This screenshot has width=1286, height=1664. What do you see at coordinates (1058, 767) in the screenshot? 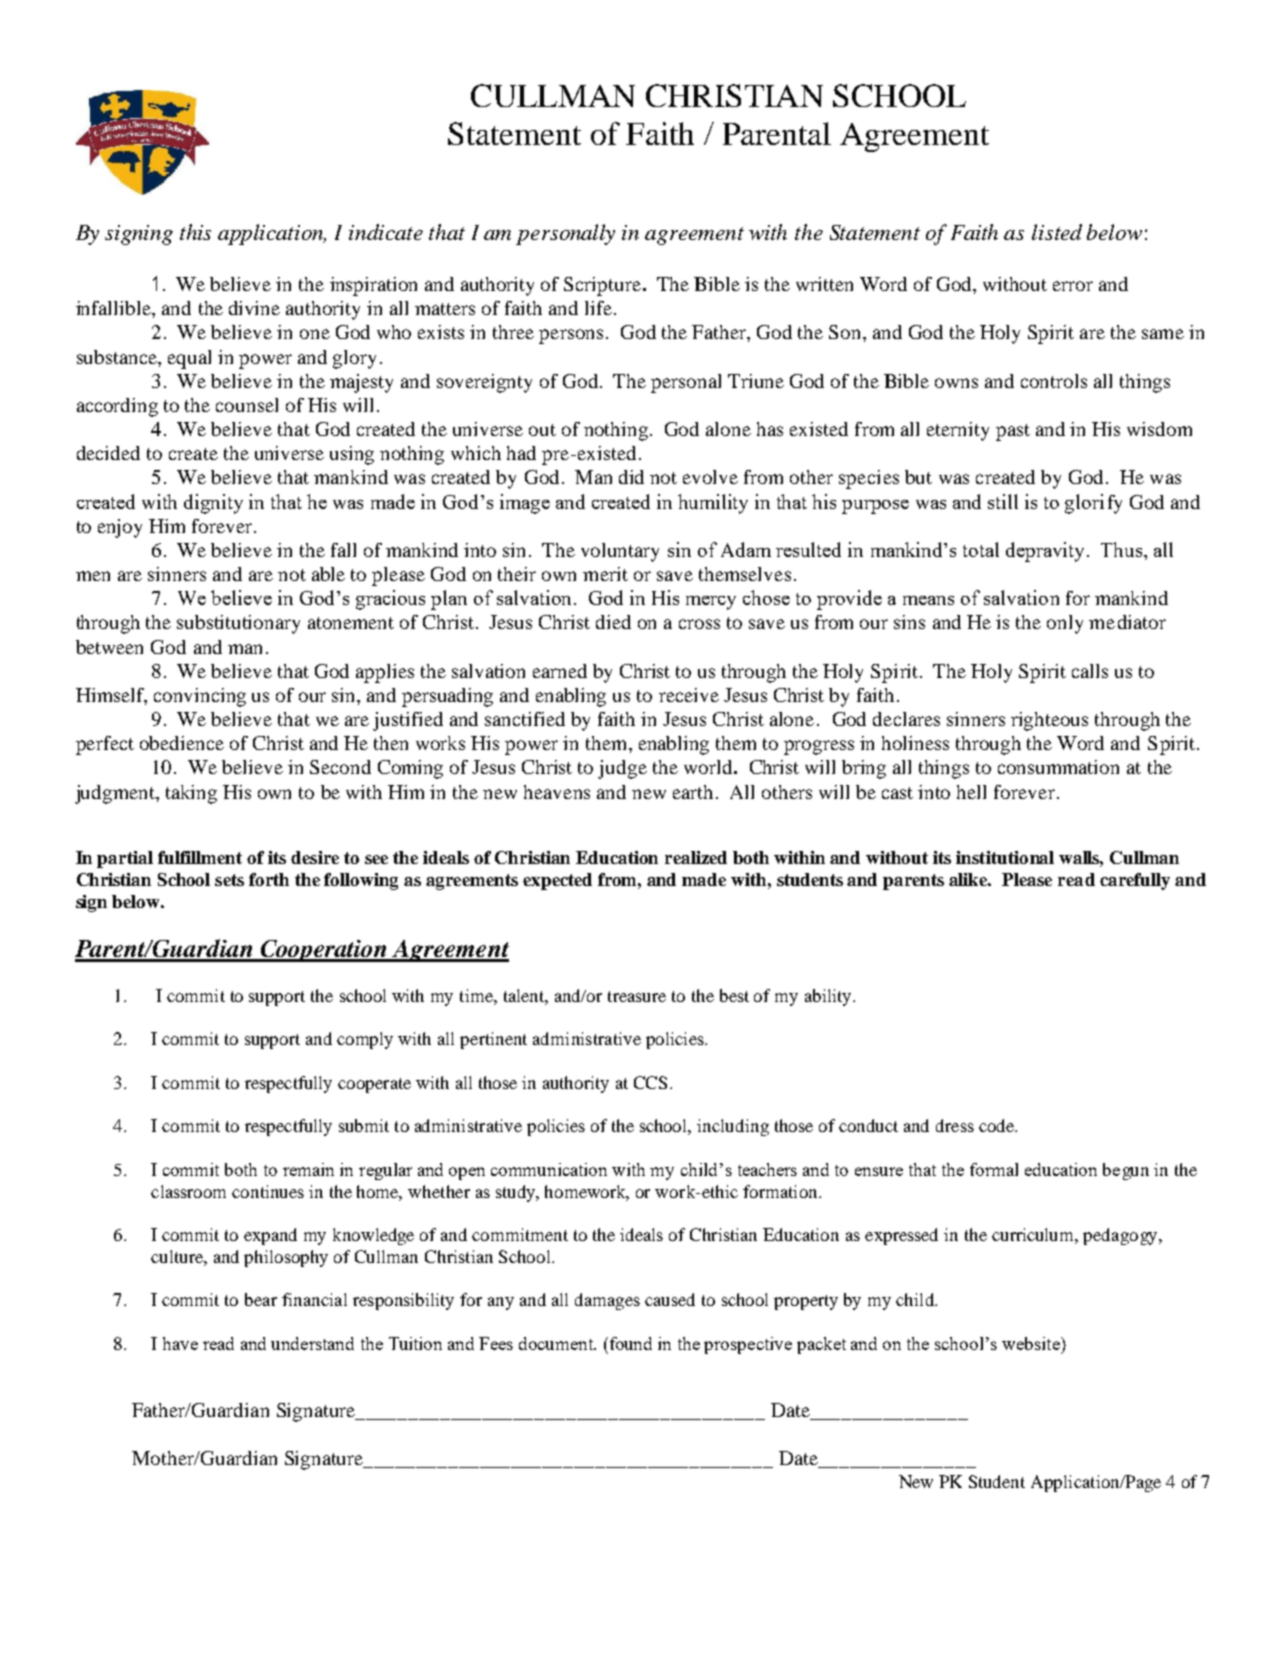
I see `consummation` at bounding box center [1058, 767].
